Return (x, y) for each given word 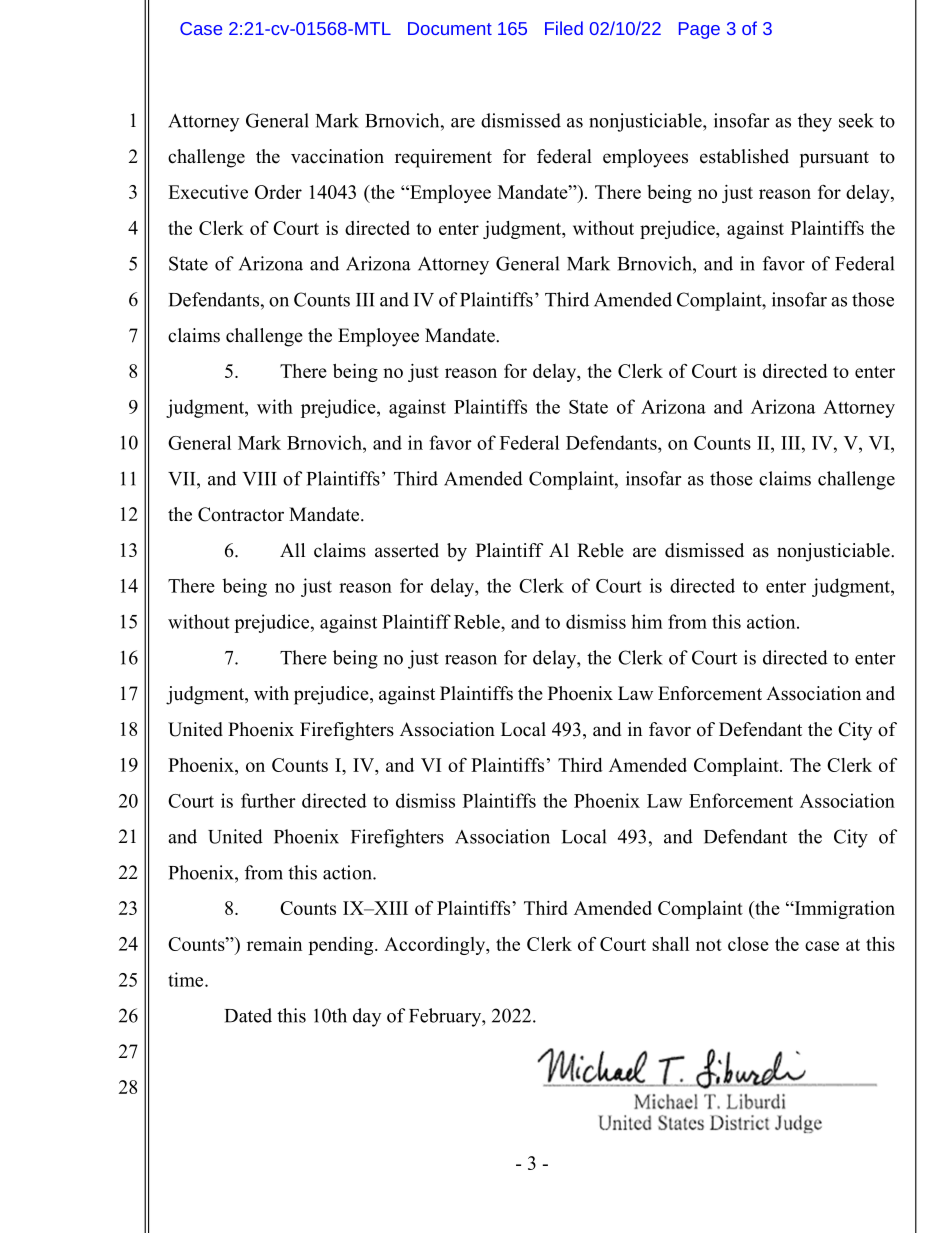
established (744, 156)
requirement (443, 158)
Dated (248, 1015)
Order (278, 192)
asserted (407, 550)
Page (699, 30)
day (367, 1017)
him (647, 621)
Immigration (843, 910)
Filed (564, 28)
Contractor (241, 514)
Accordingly (436, 946)
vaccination (337, 156)
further (268, 800)
